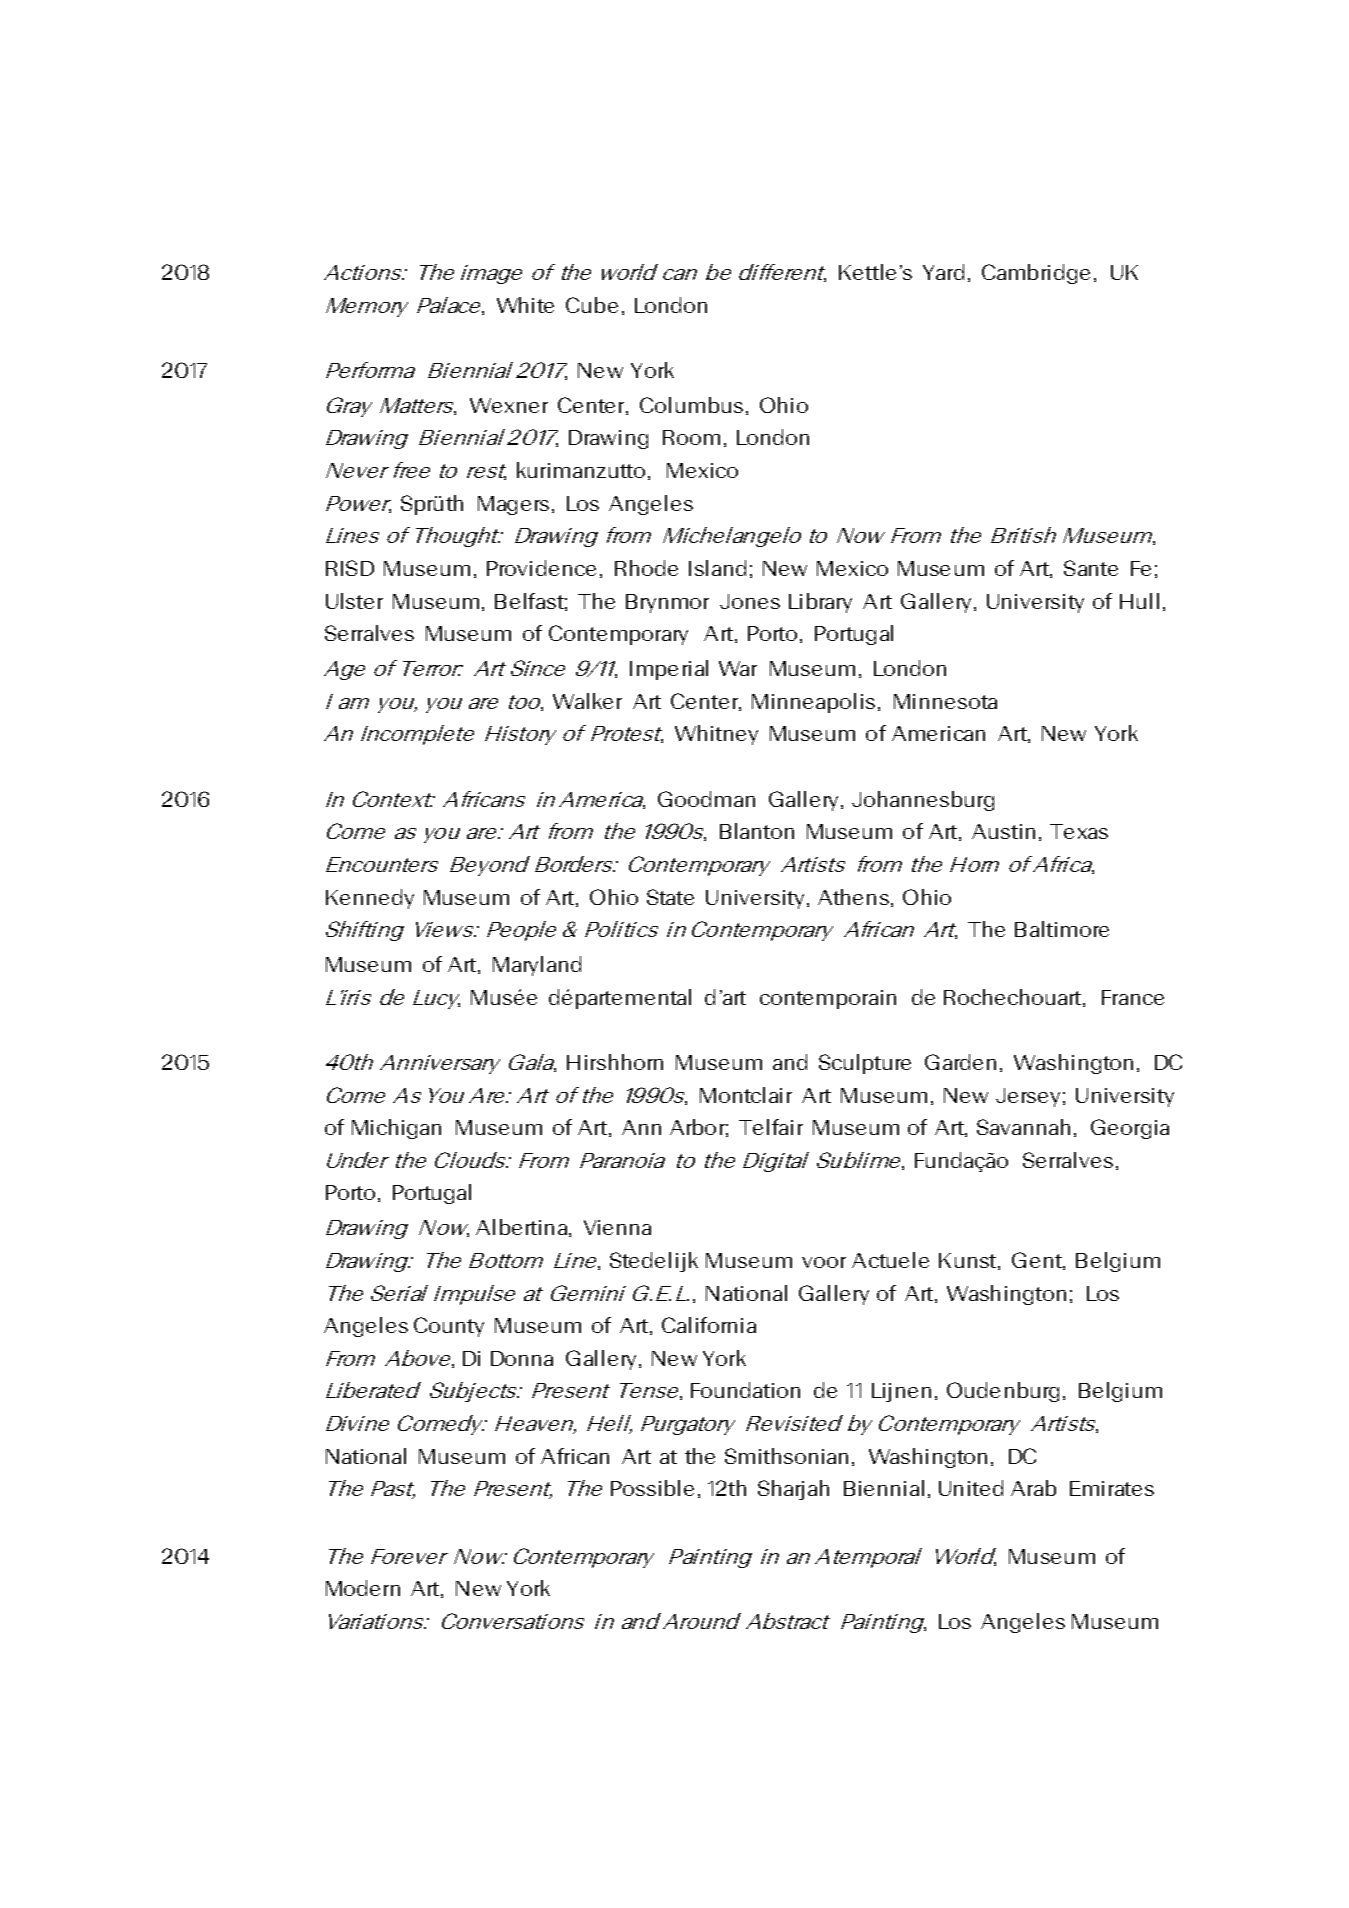 The width and height of the screenshot is (1349, 1908). I want to click on Michigan, so click(396, 1129).
